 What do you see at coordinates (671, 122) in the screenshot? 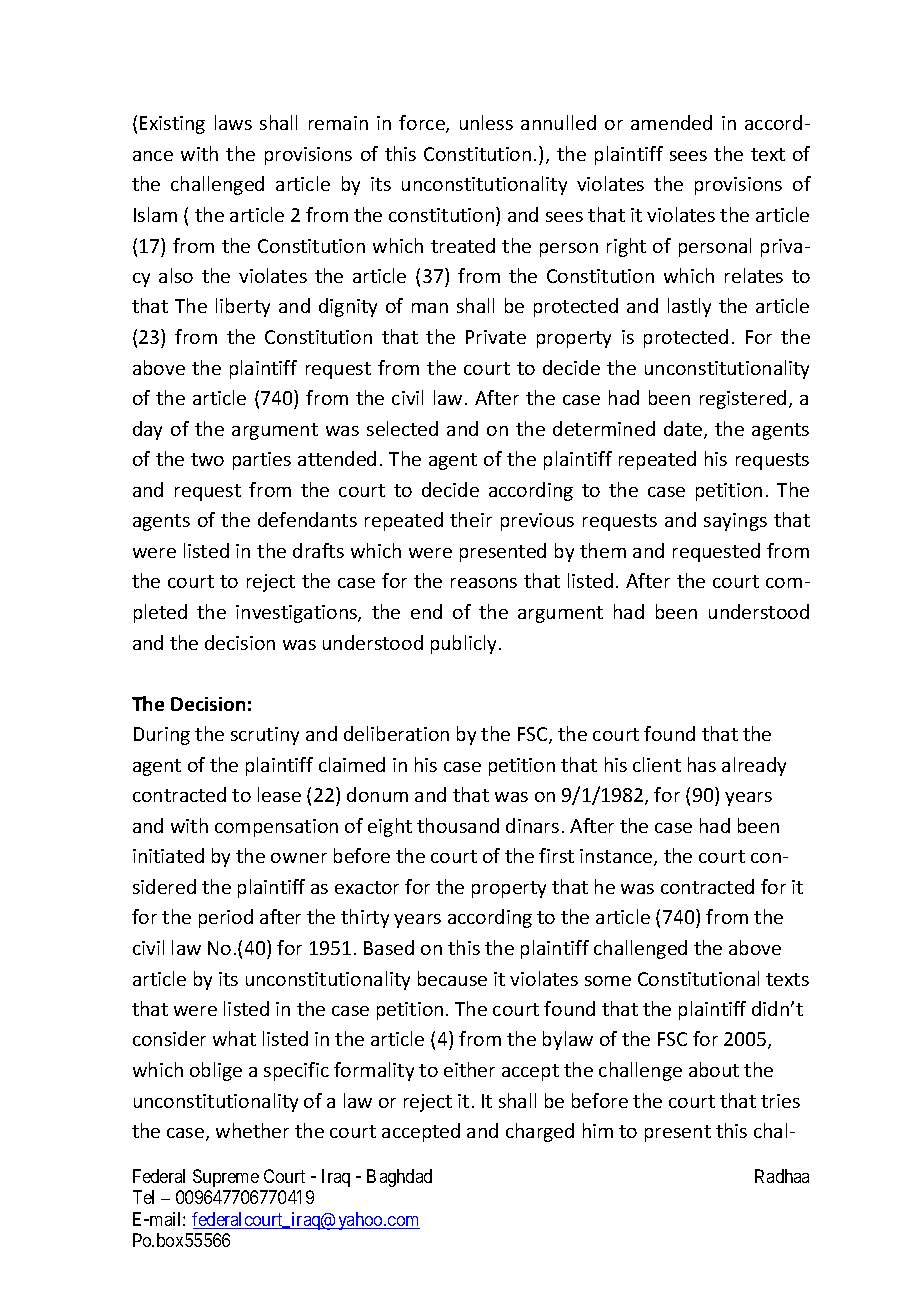
I see `amended` at bounding box center [671, 122].
